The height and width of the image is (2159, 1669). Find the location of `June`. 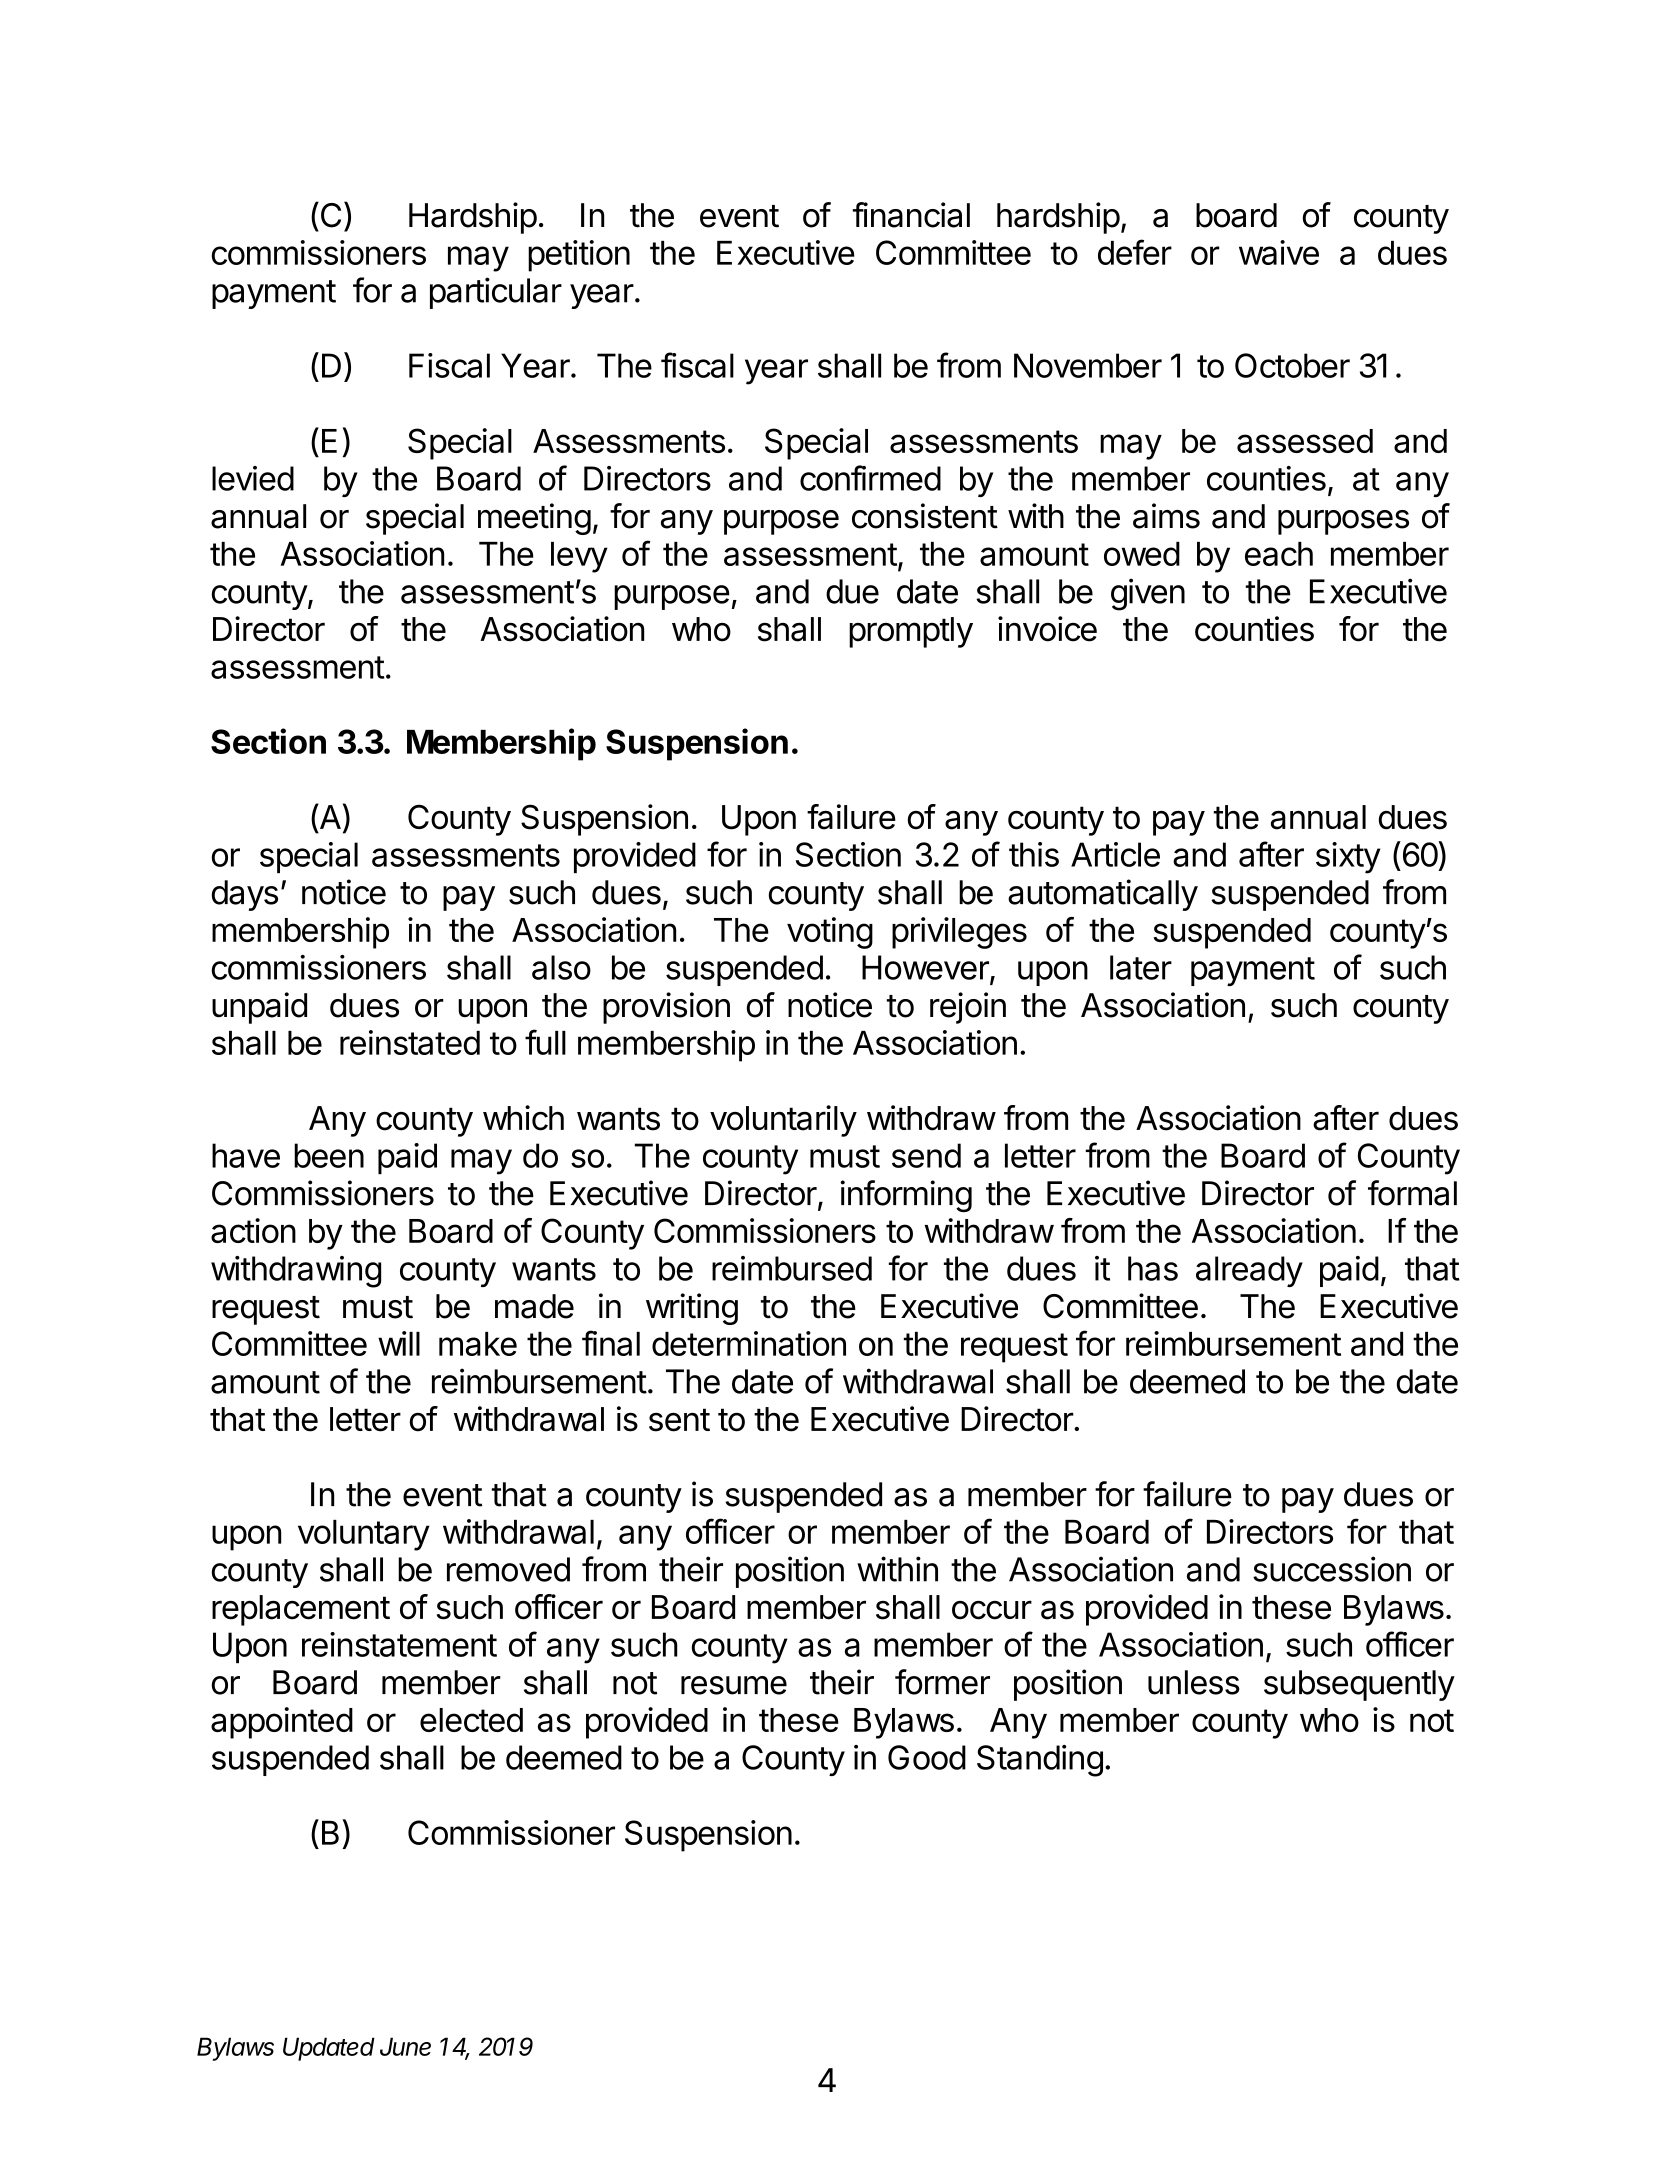

June is located at coordinates (405, 2046).
